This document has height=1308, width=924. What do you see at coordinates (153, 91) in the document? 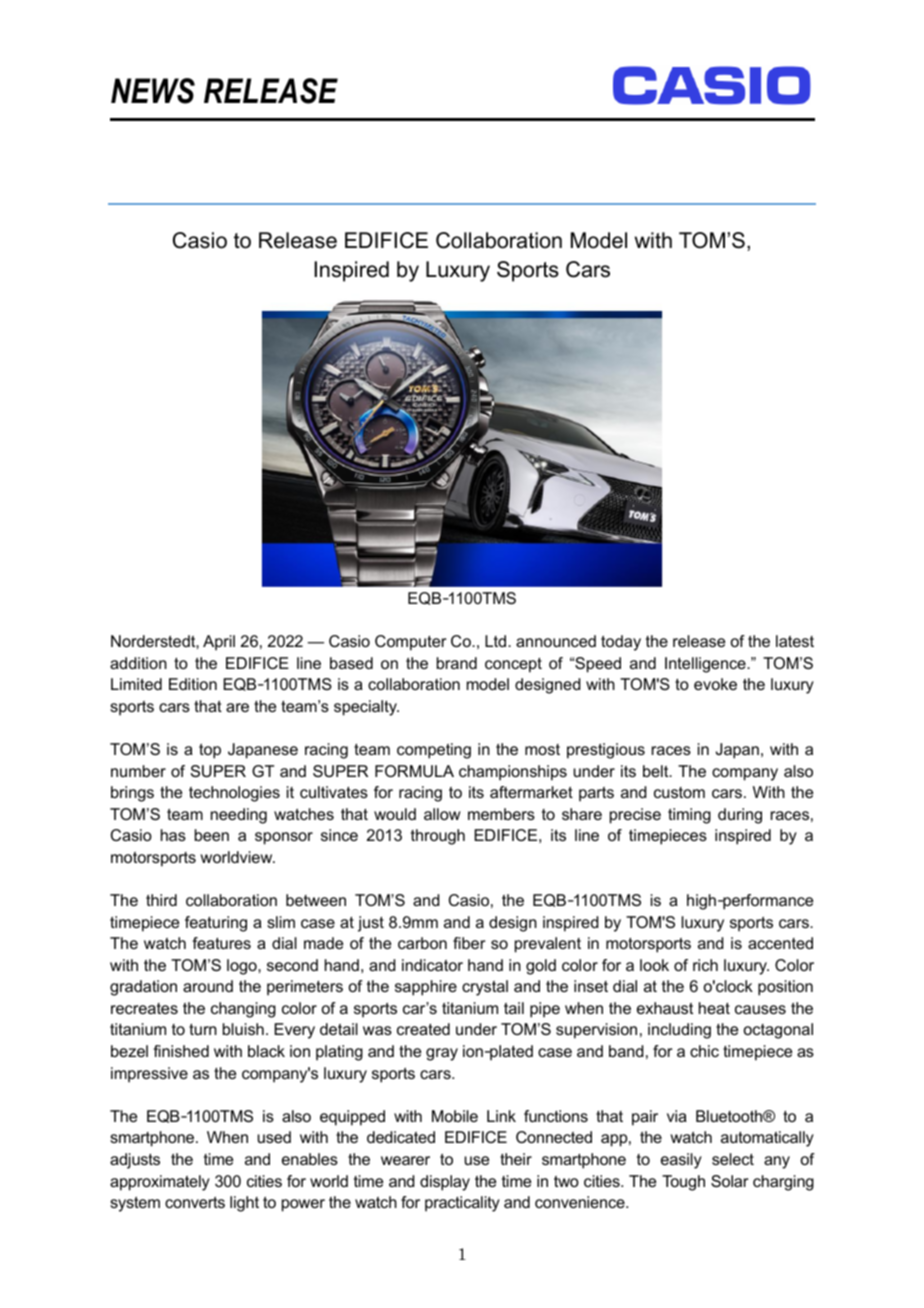
I see `NEWS` at bounding box center [153, 91].
